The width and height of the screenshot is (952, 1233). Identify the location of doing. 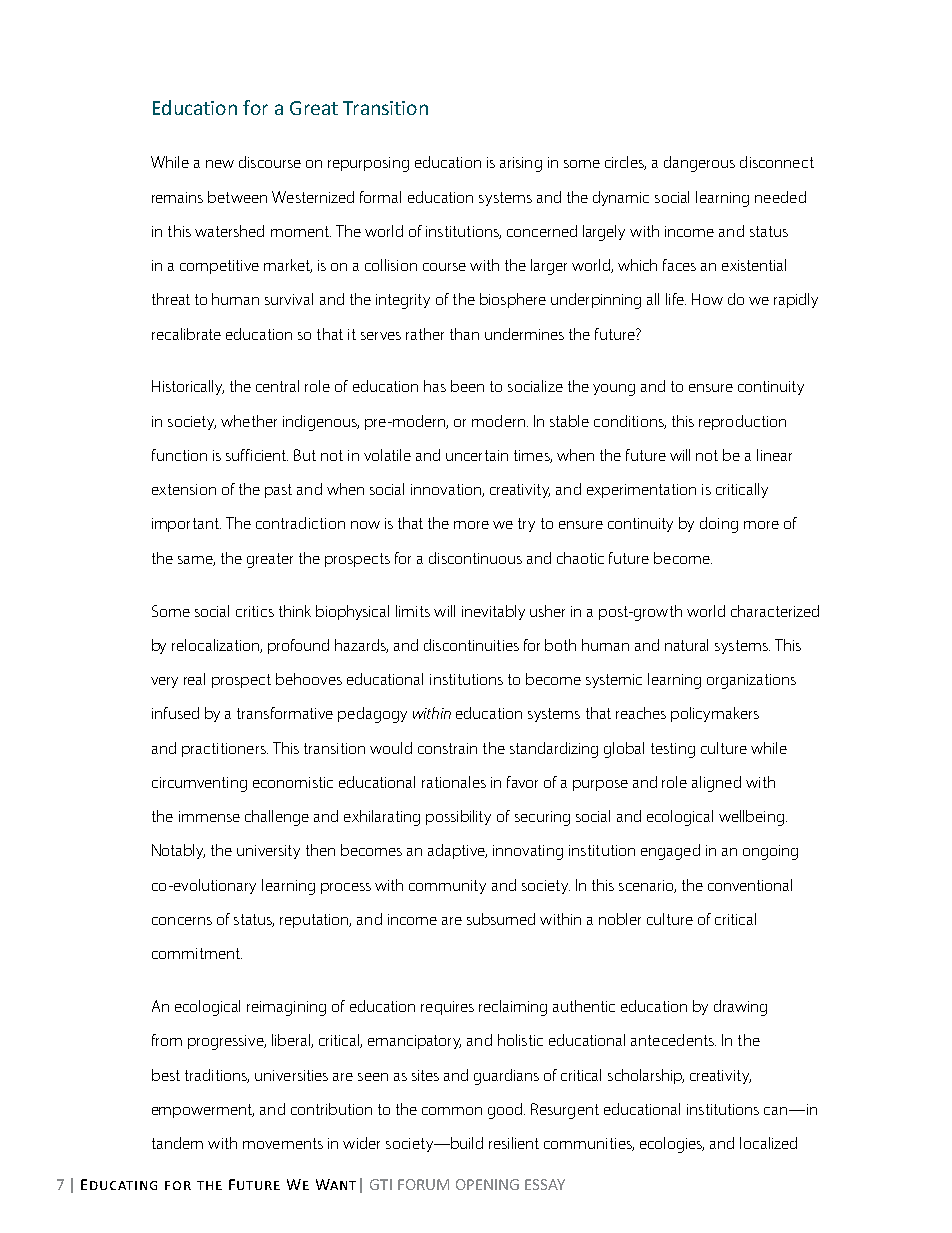
(719, 525).
